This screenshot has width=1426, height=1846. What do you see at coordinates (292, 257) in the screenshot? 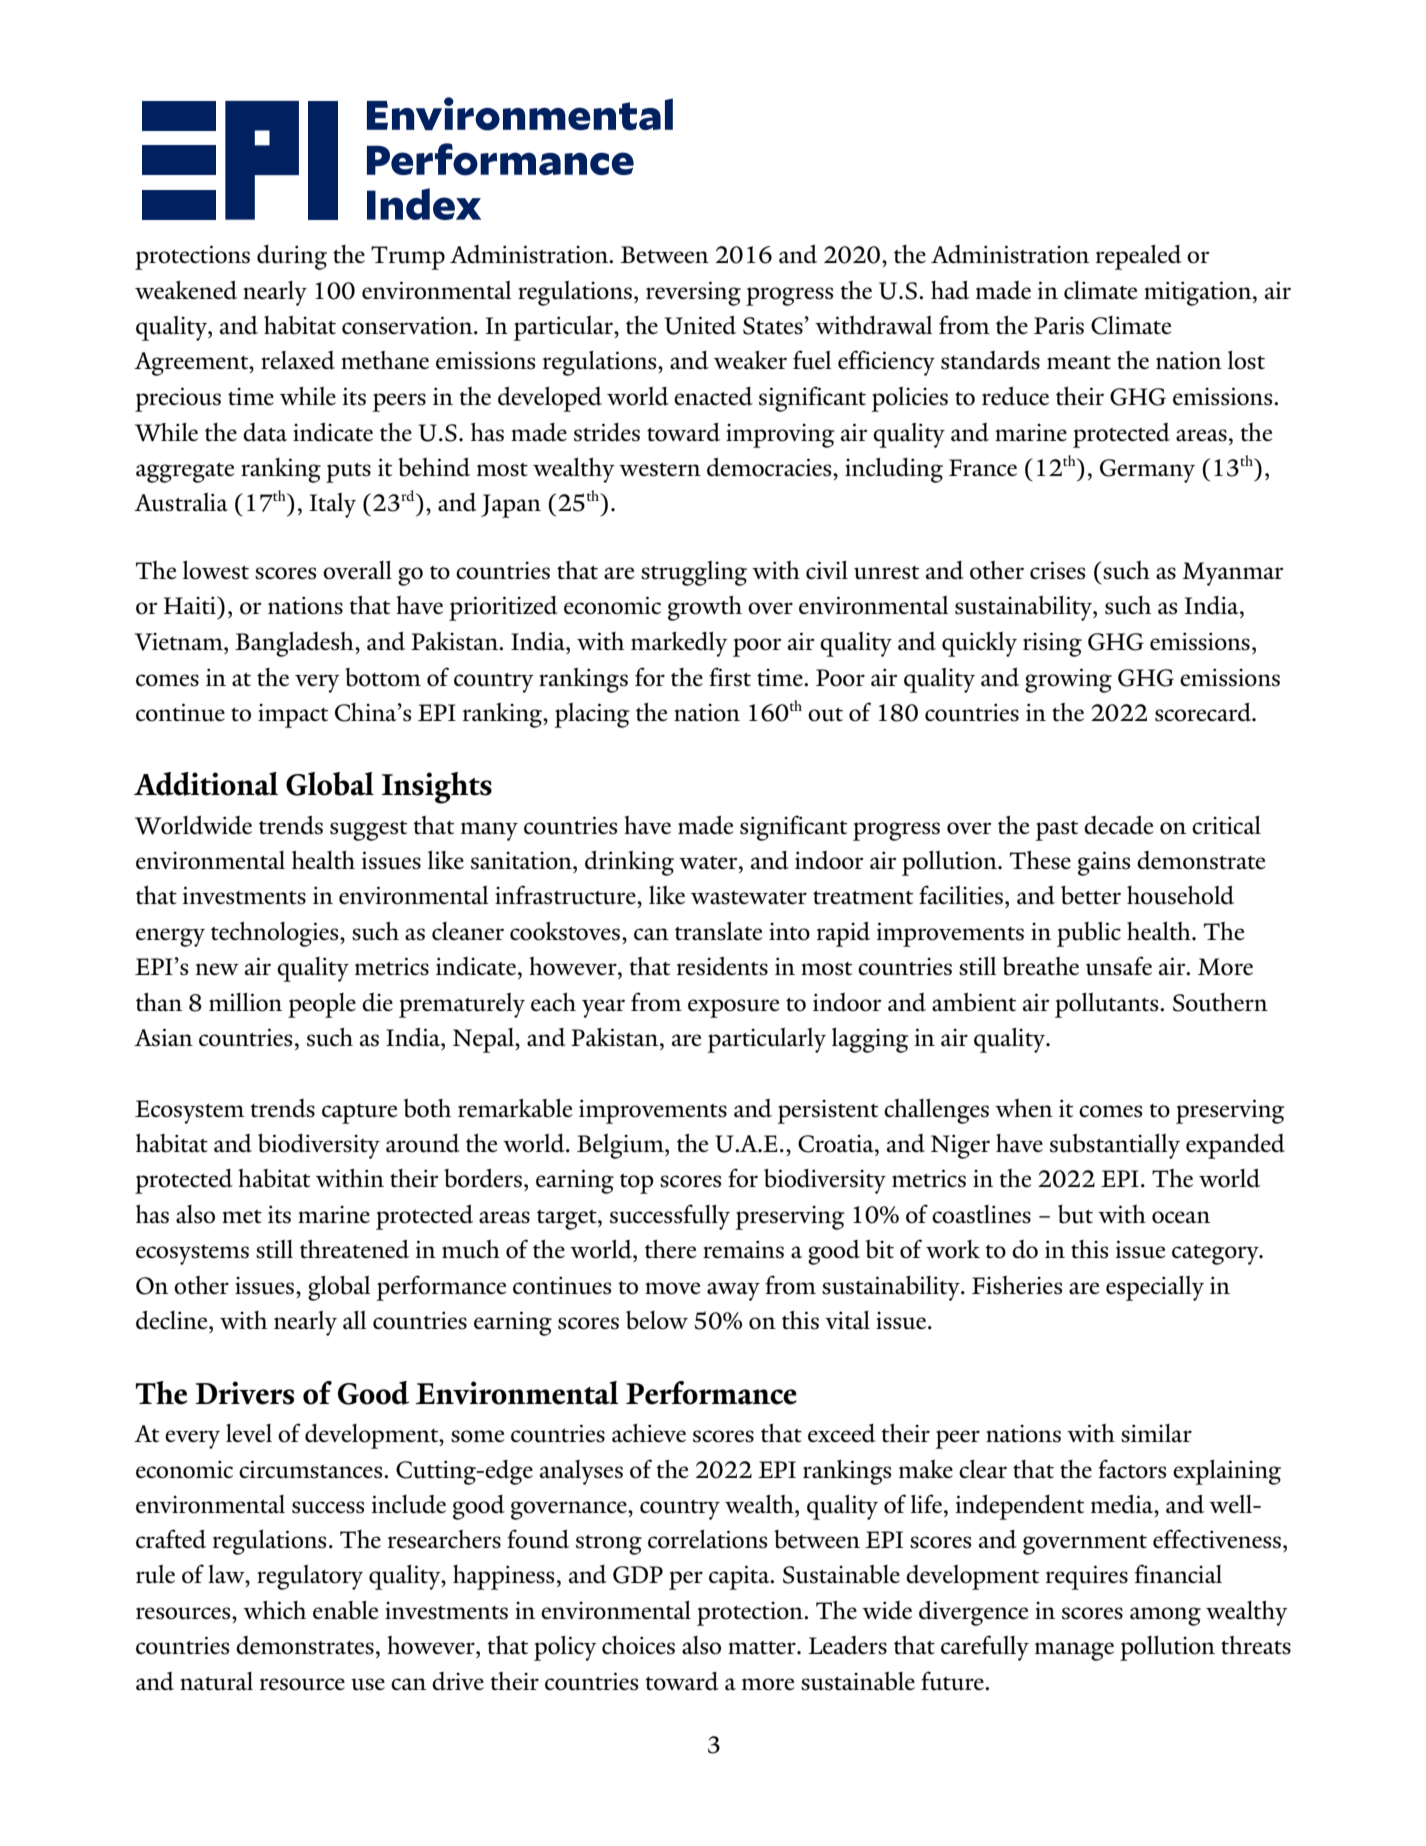
I see `during` at bounding box center [292, 257].
